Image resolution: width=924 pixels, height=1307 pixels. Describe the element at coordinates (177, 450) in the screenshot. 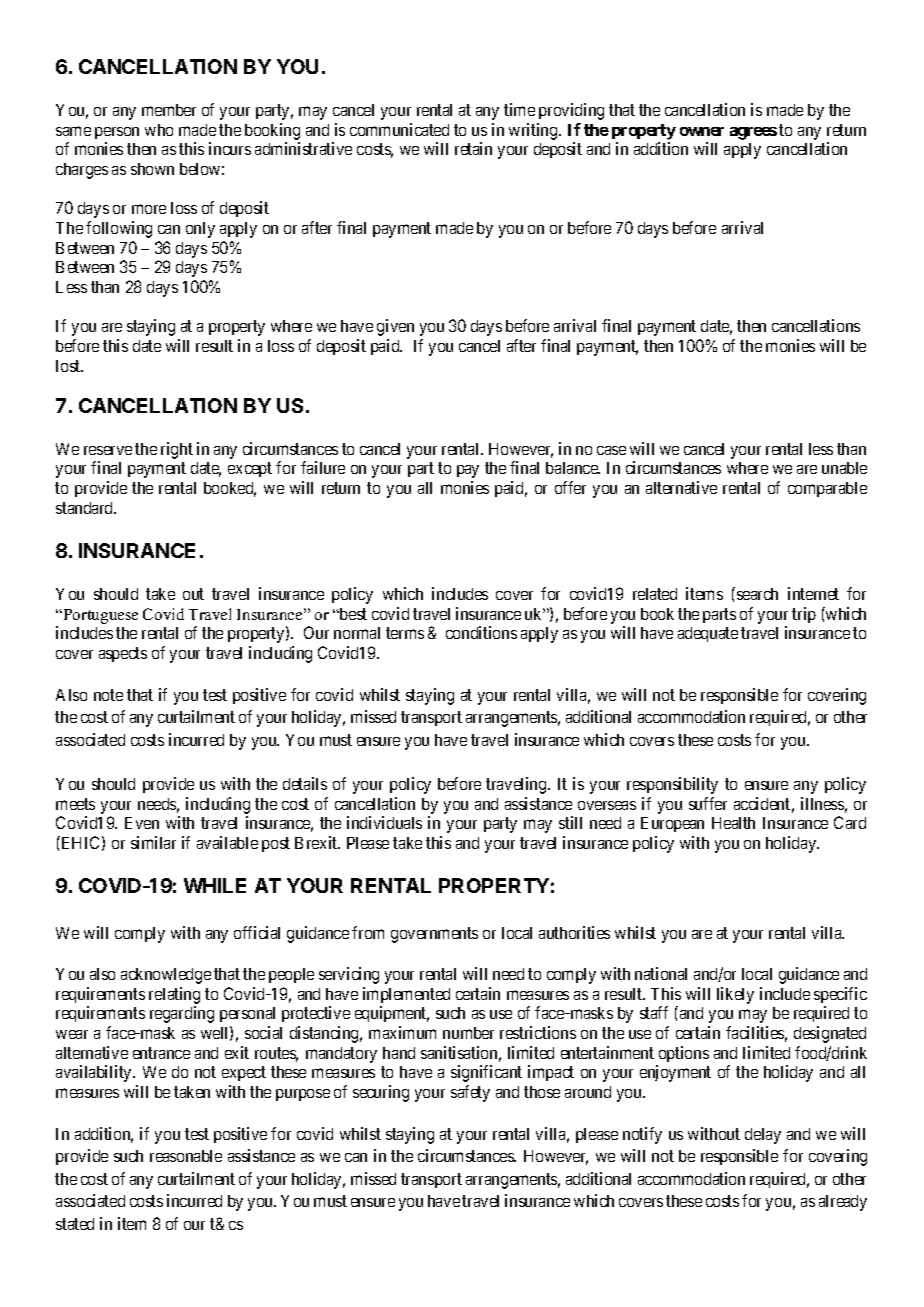

I see `right` at that location.
